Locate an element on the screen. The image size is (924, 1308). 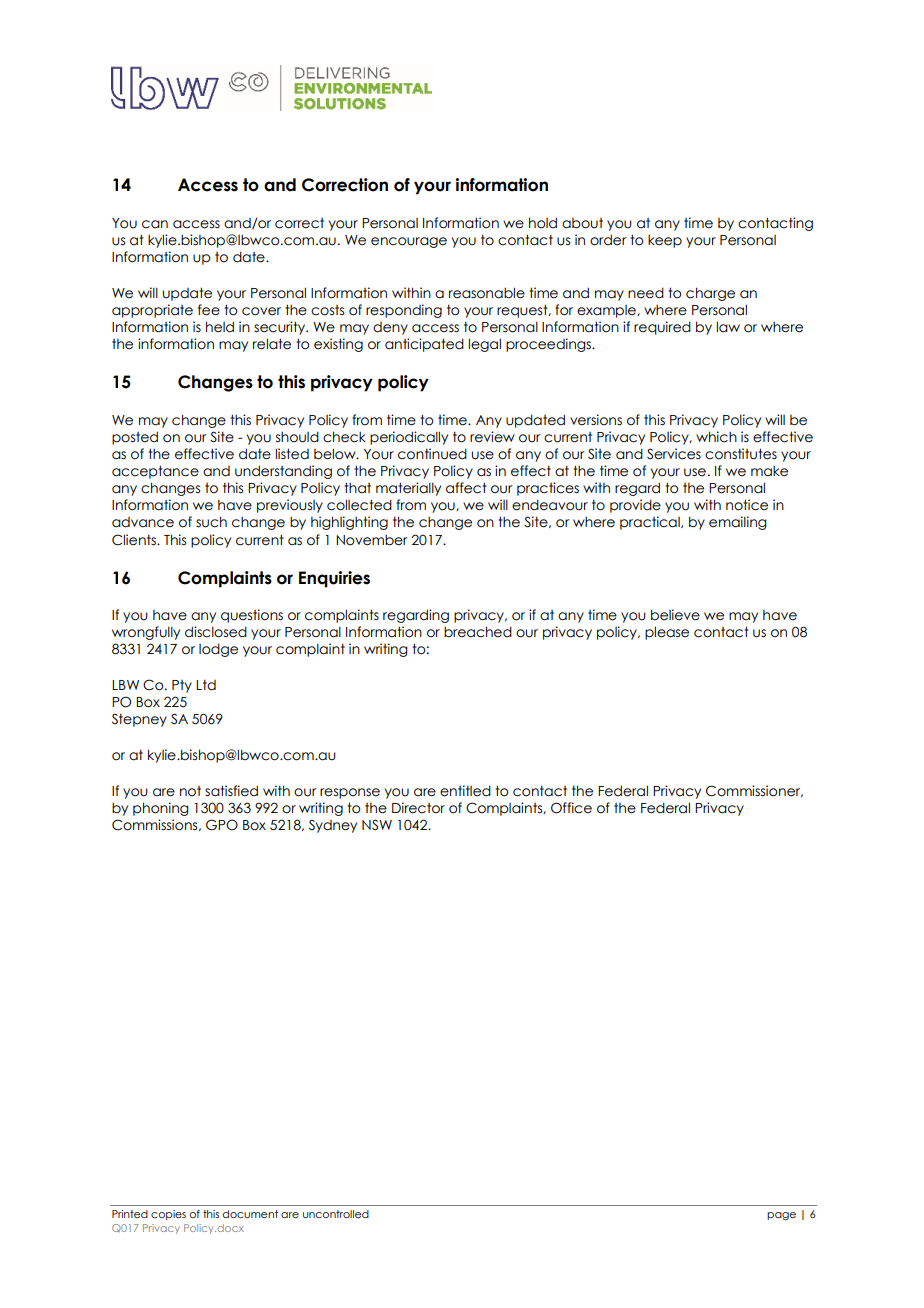
acceptance is located at coordinates (155, 472).
